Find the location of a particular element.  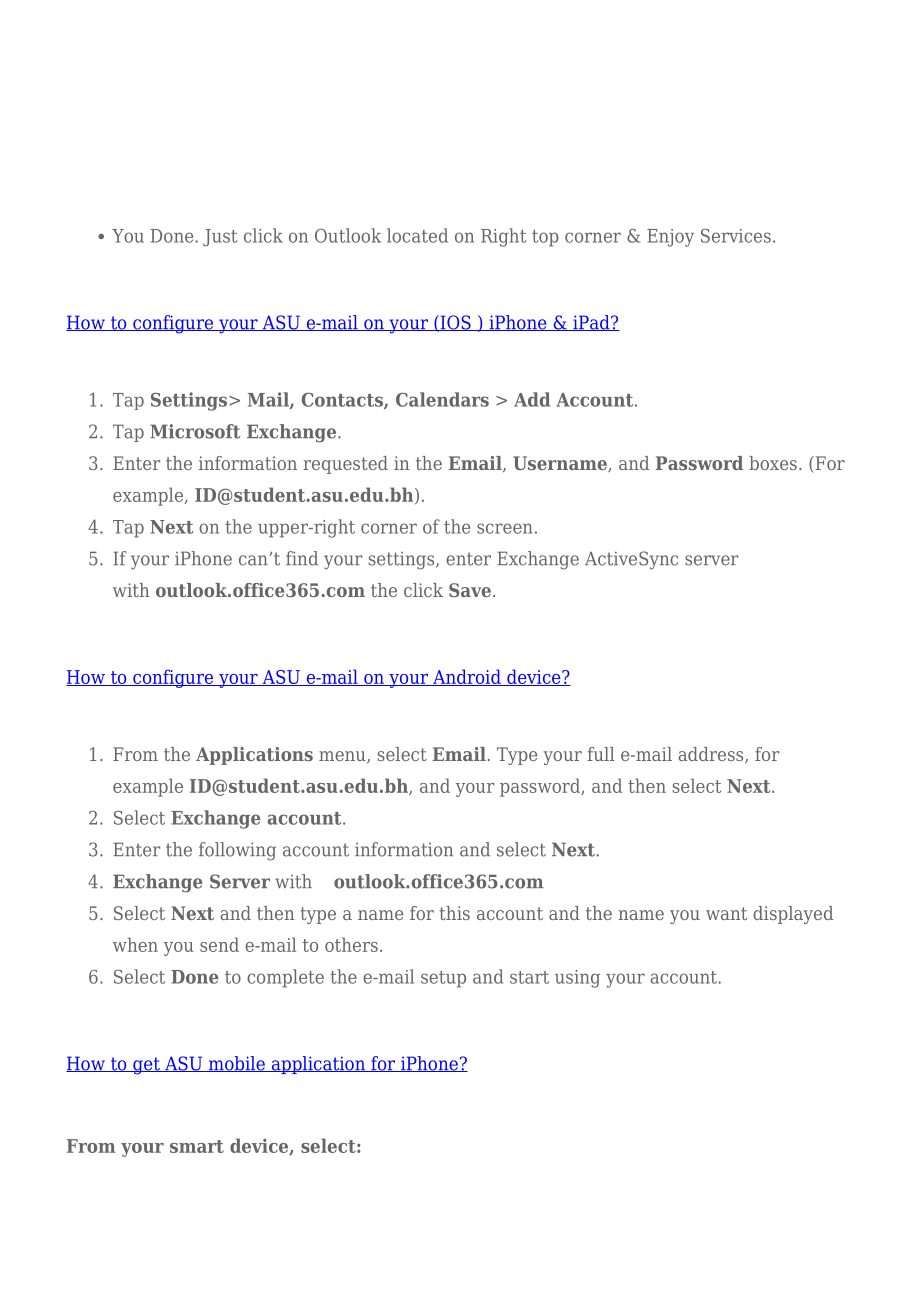

smart is located at coordinates (197, 1146).
